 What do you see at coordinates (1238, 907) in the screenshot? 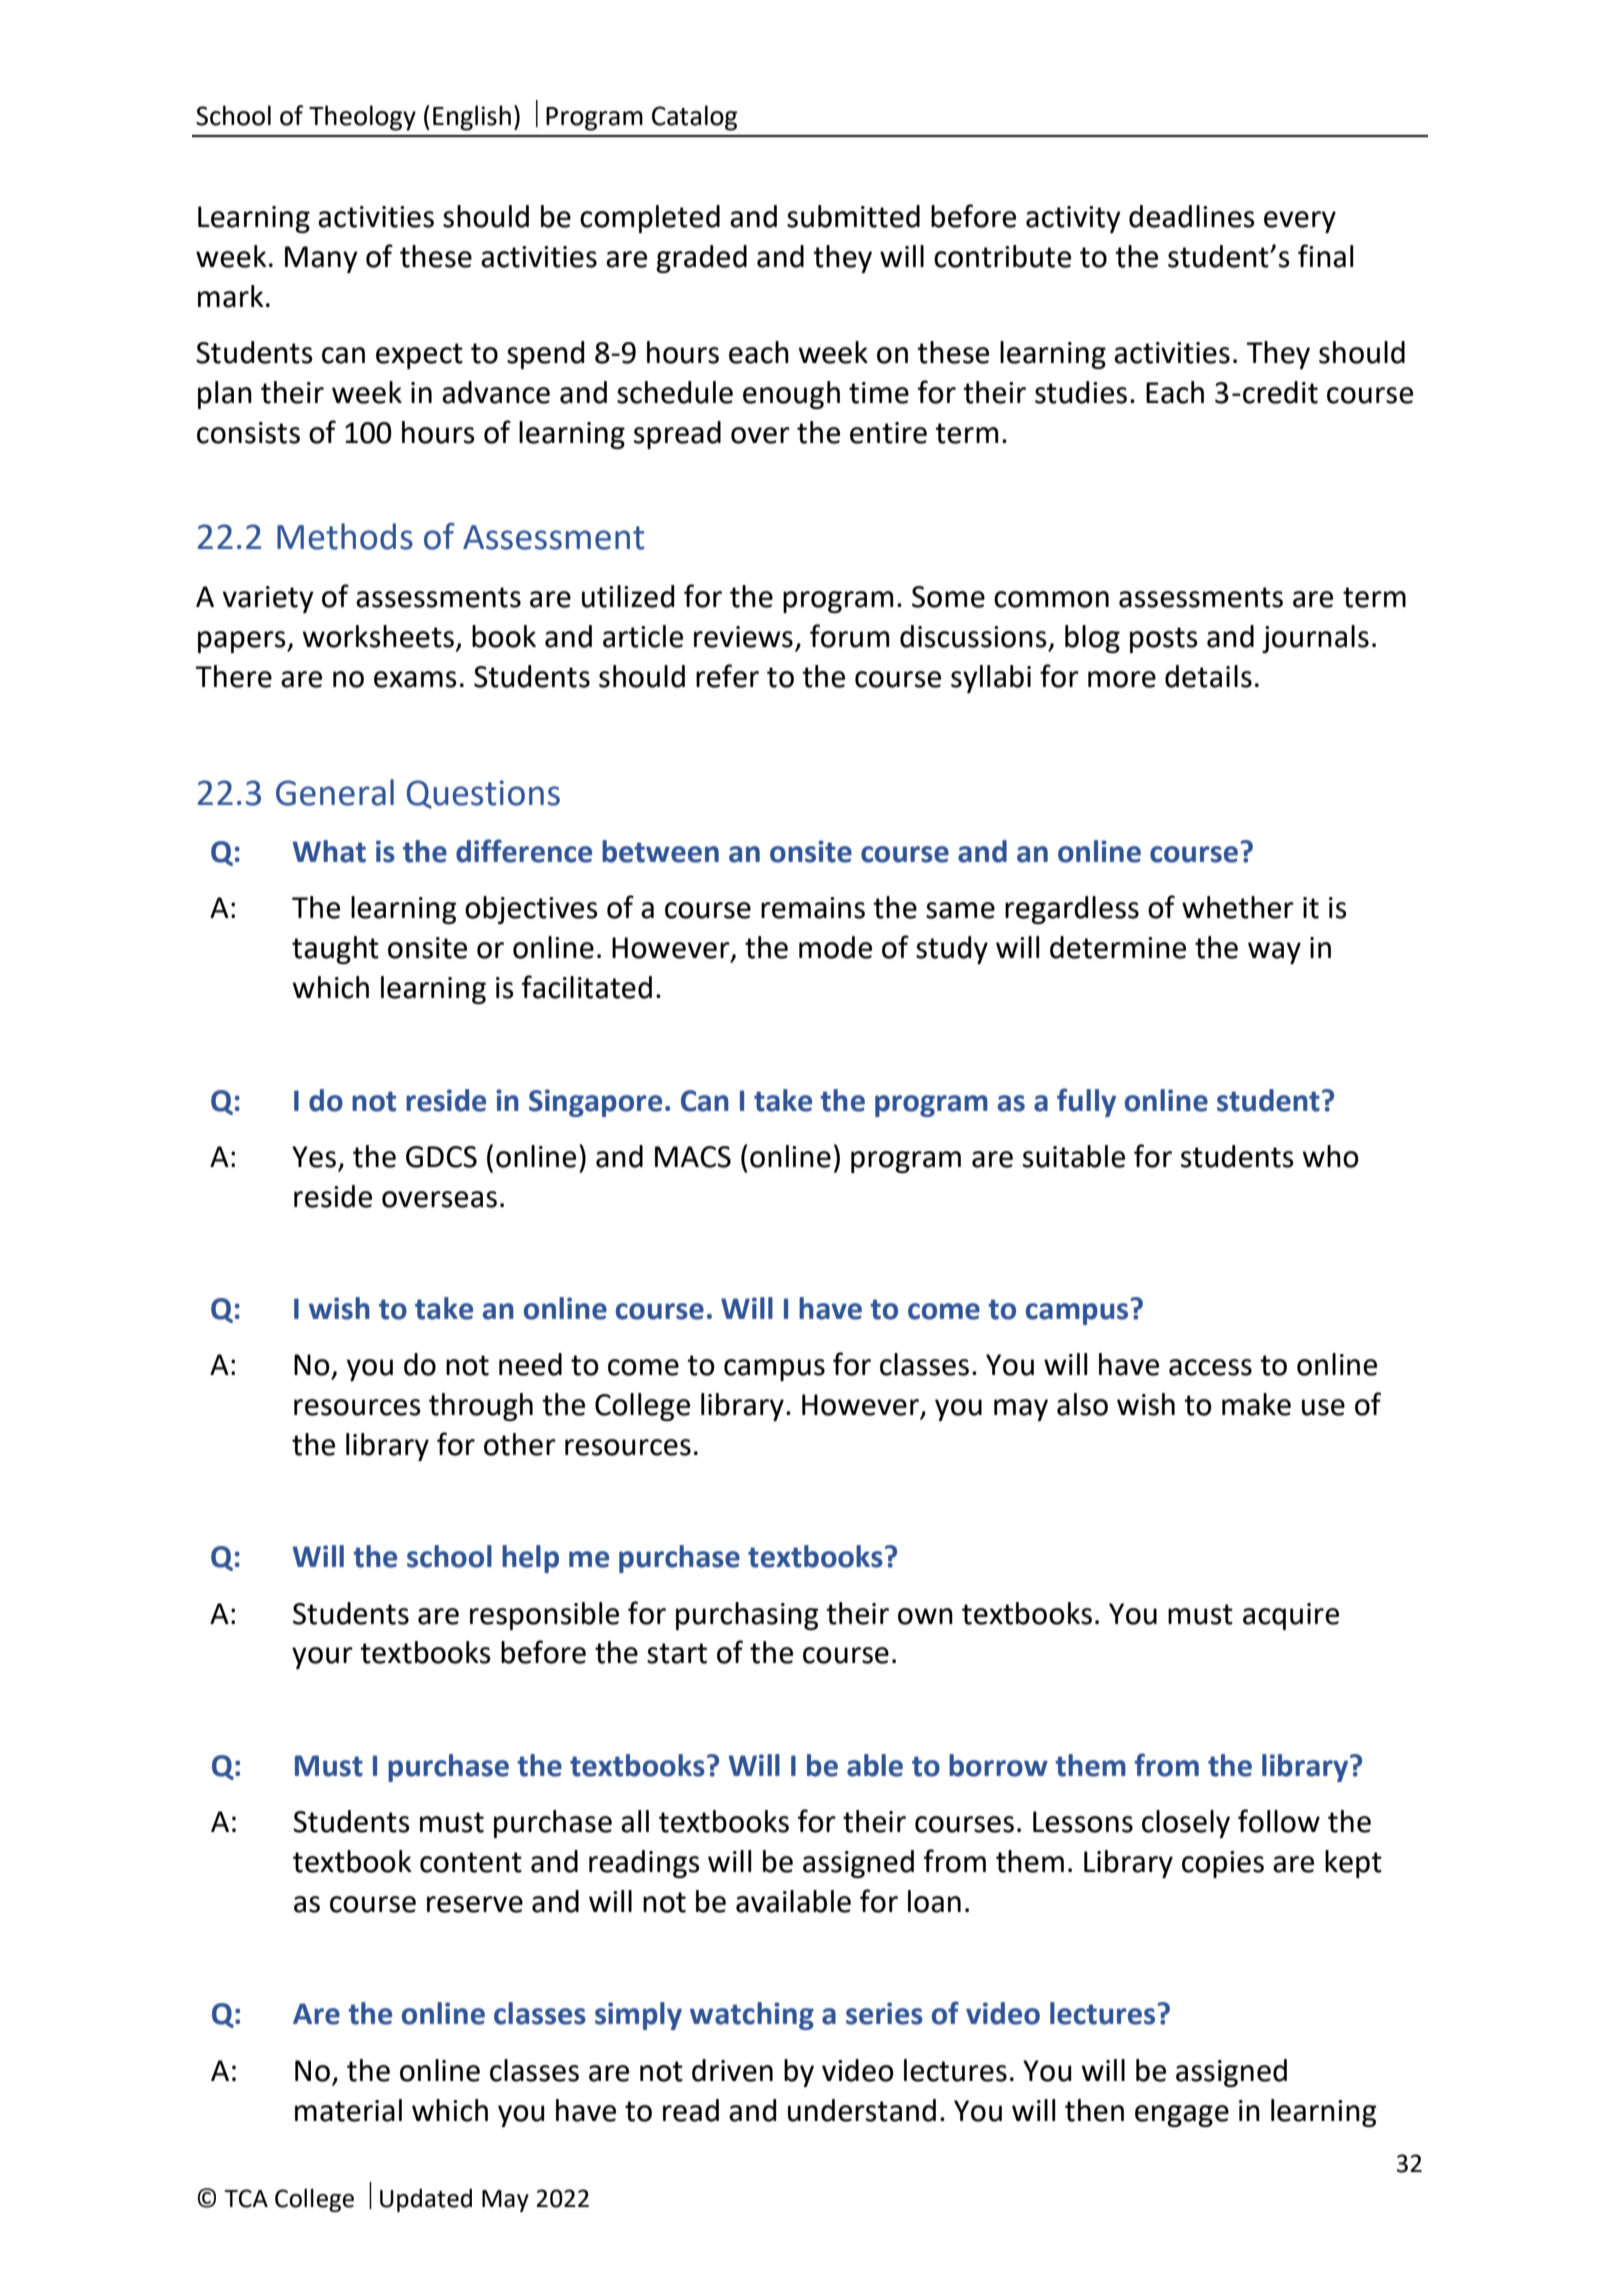
I see `whether` at bounding box center [1238, 907].
